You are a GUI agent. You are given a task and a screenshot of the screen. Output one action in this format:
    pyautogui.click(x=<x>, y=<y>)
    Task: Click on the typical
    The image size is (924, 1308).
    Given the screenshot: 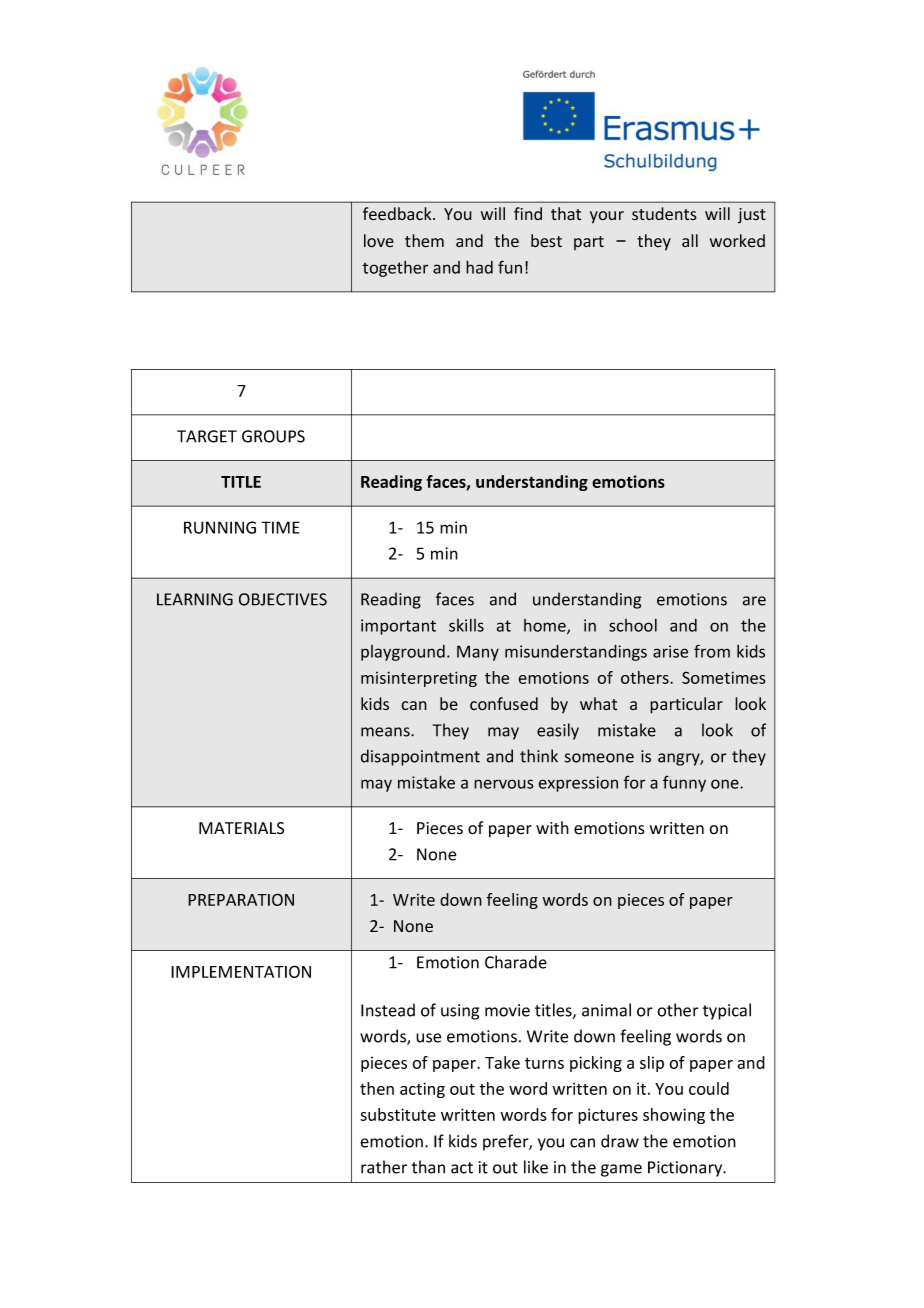 What is the action you would take?
    pyautogui.click(x=727, y=1011)
